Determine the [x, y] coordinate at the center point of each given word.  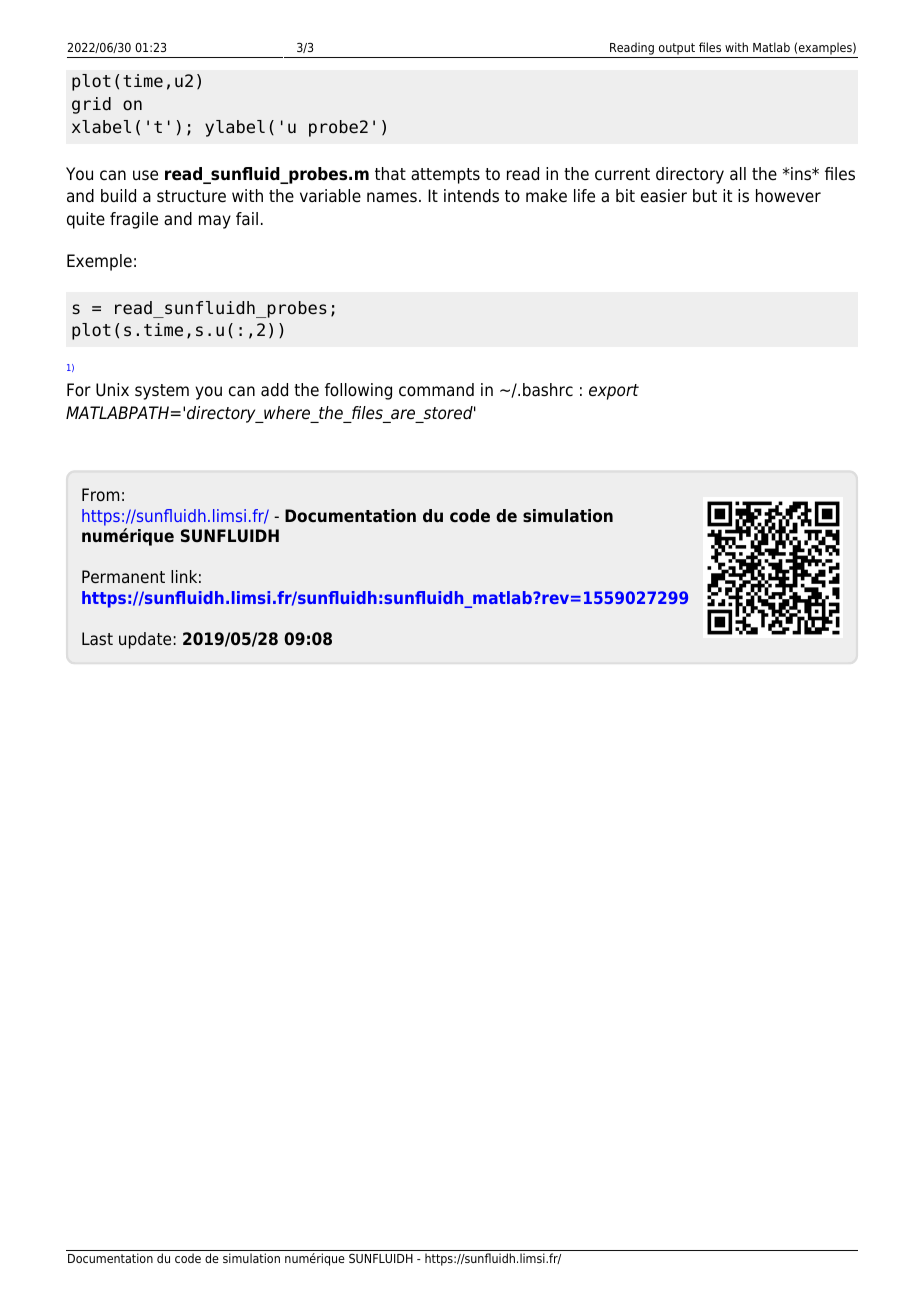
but [705, 196]
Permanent [123, 577]
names [392, 197]
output [677, 50]
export [614, 392]
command [436, 390]
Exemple [99, 262]
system [162, 392]
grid [91, 105]
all [738, 173]
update [145, 640]
